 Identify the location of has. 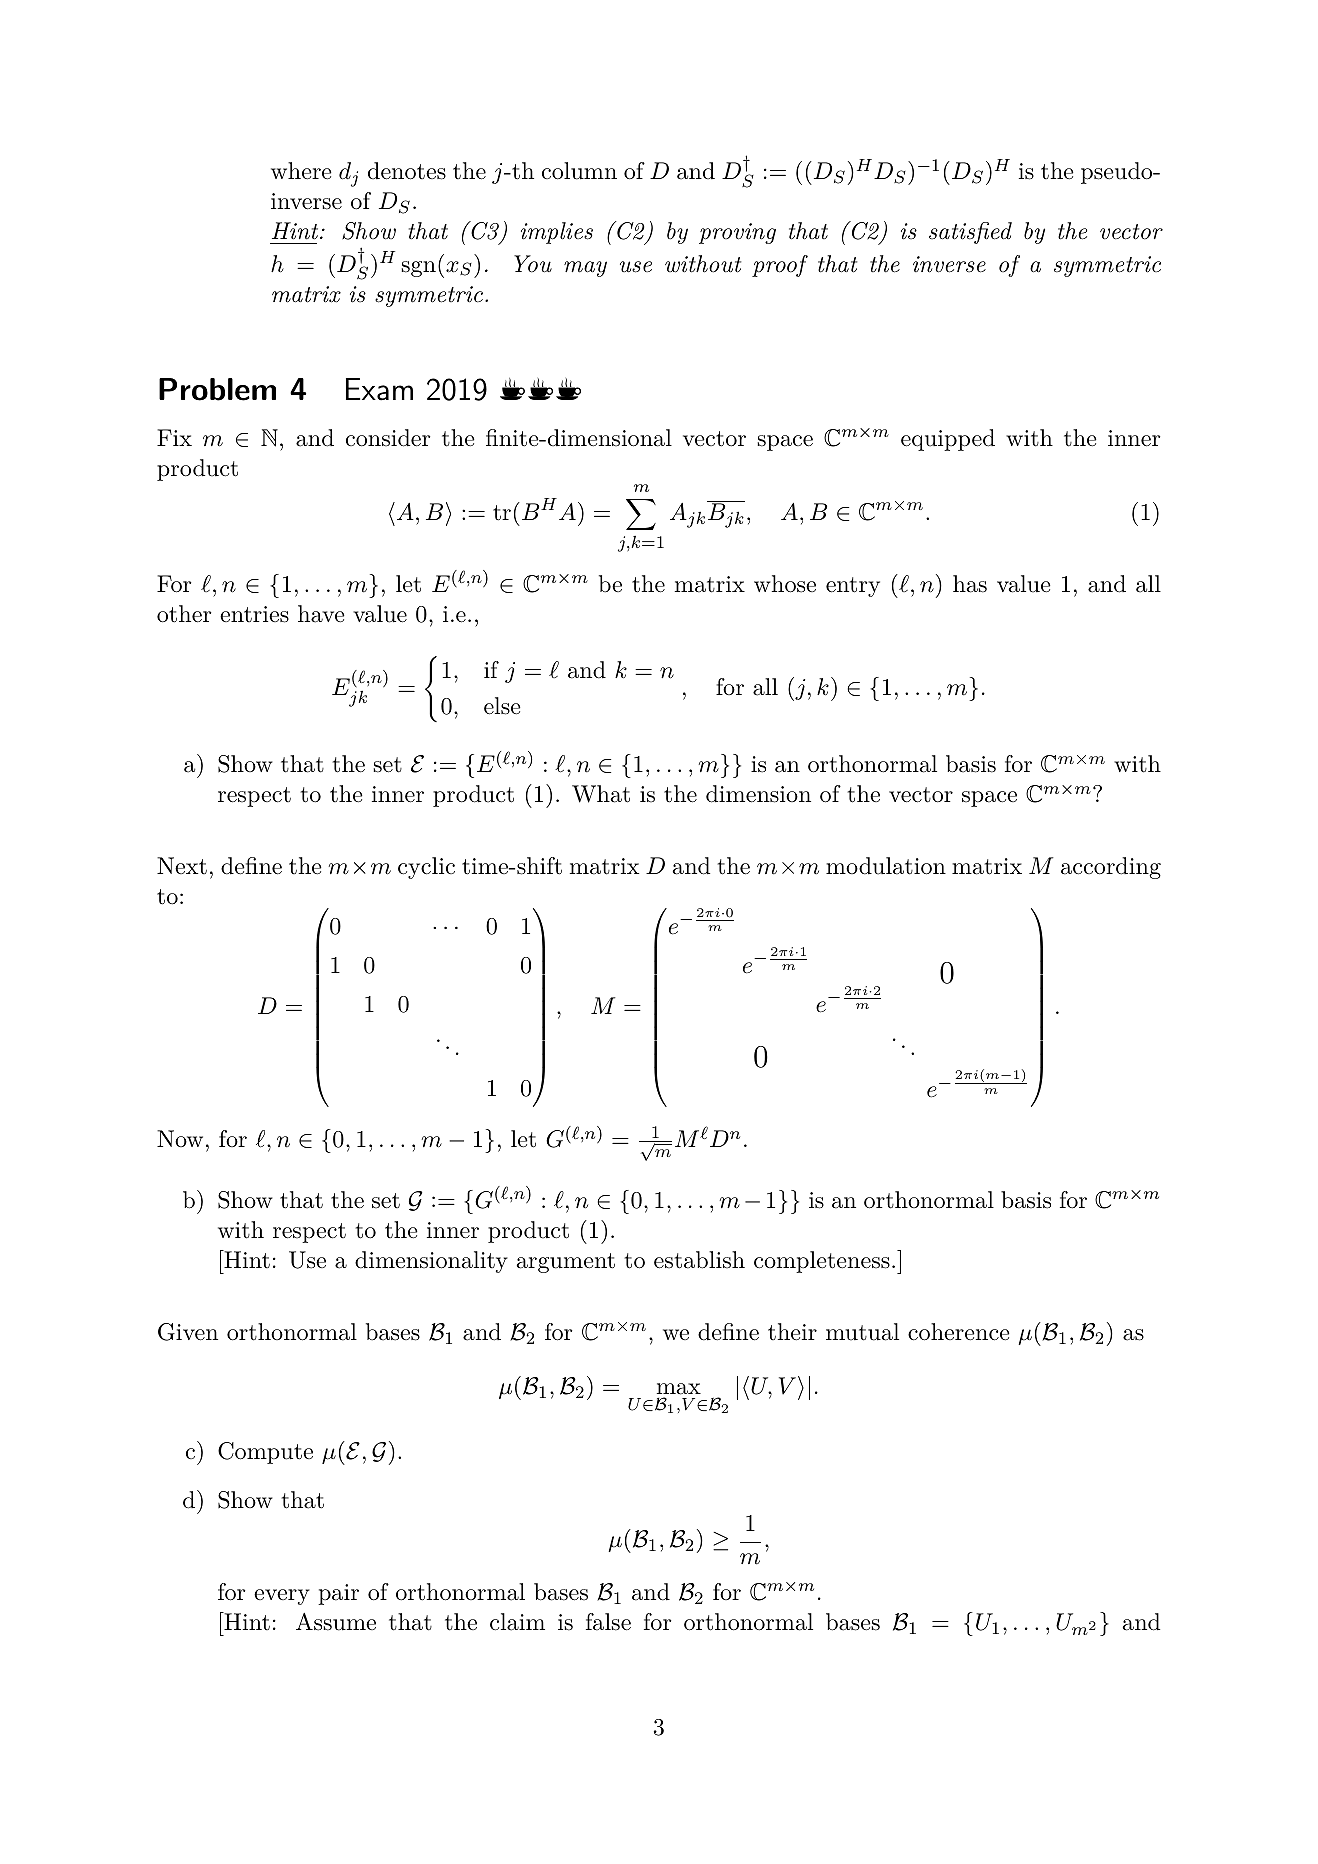
(970, 584).
